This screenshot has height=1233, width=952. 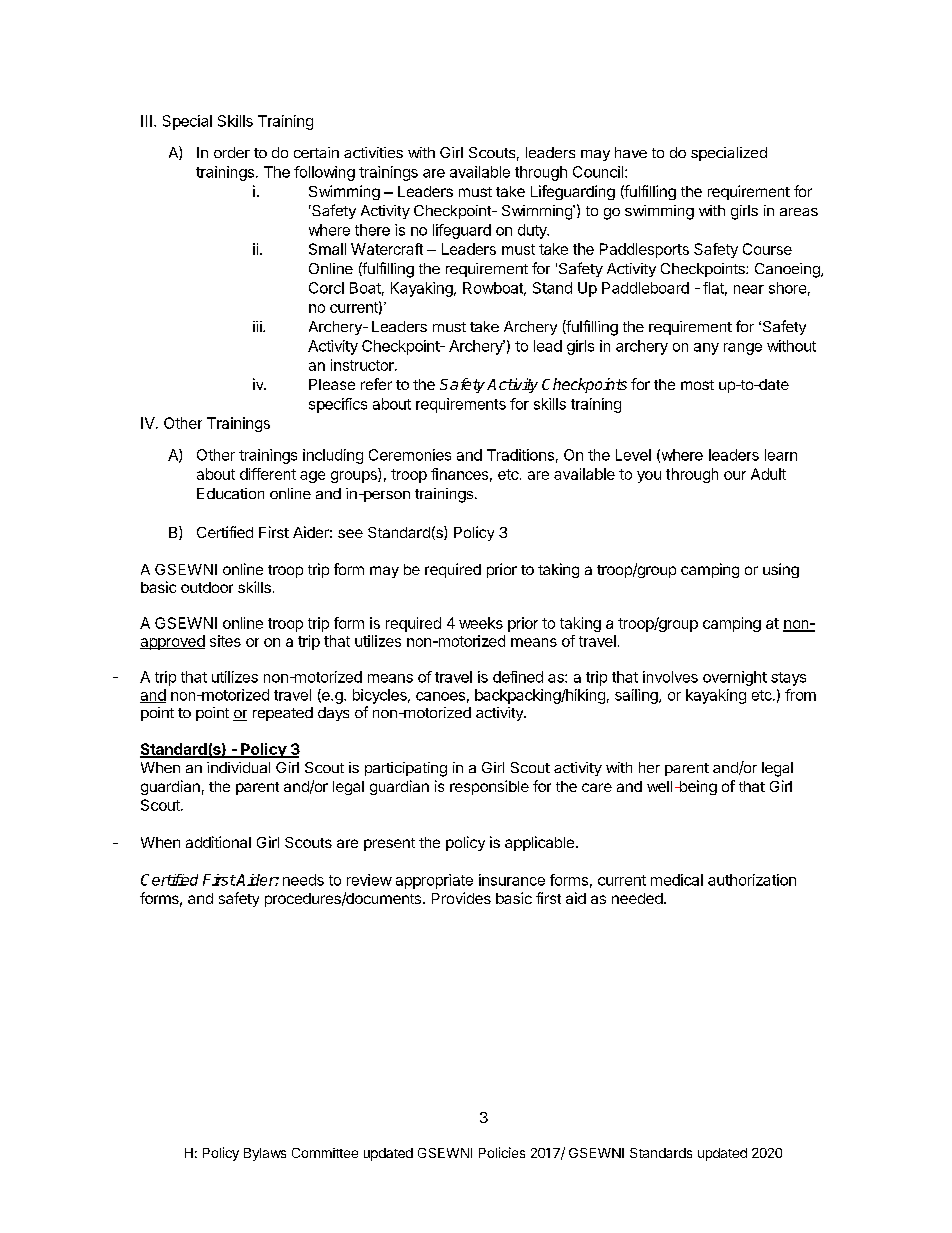 What do you see at coordinates (799, 212) in the screenshot?
I see `areas` at bounding box center [799, 212].
